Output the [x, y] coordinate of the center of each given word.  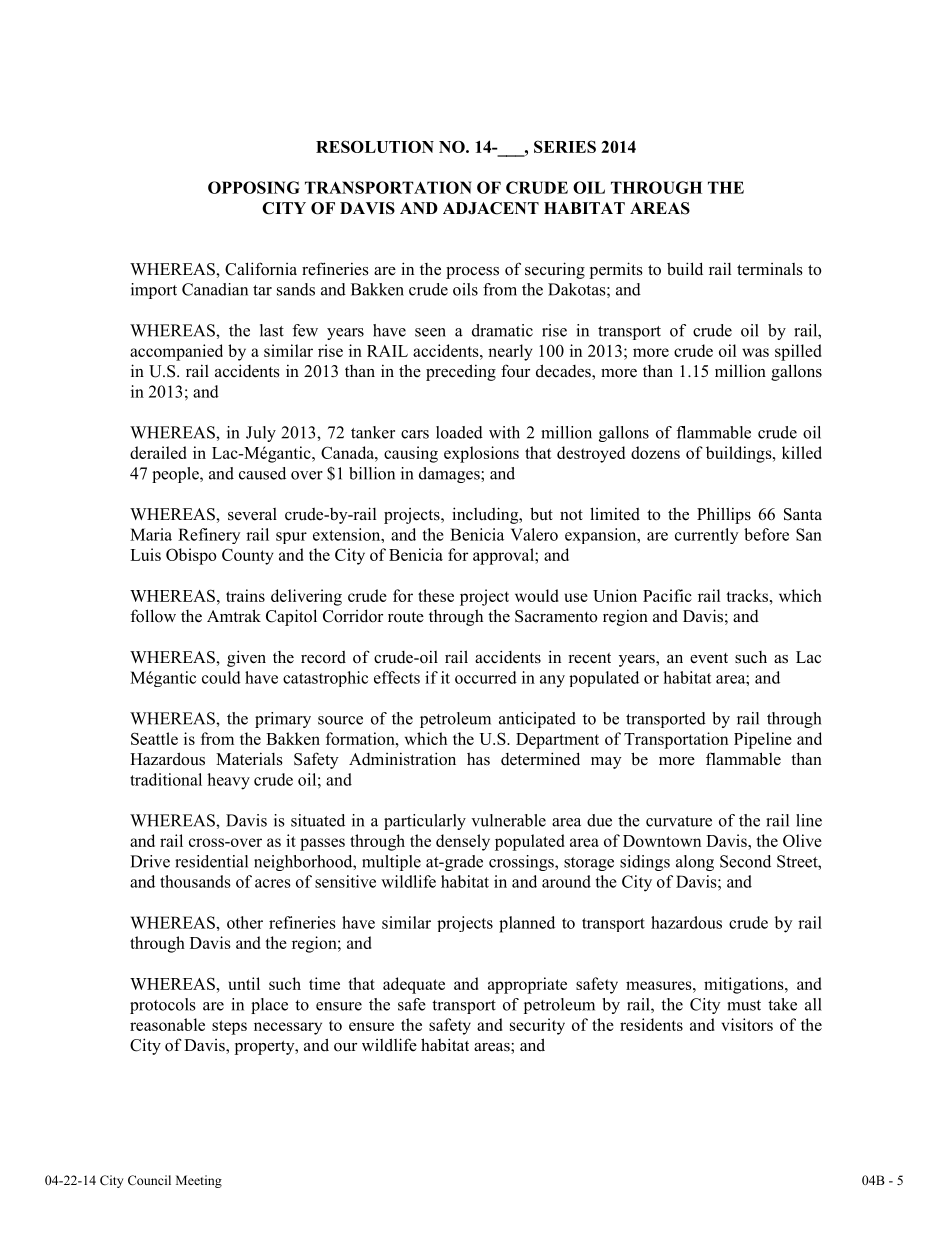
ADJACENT [491, 208]
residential [211, 861]
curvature [679, 821]
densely [463, 842]
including [486, 515]
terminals [770, 269]
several [252, 514]
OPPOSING [254, 187]
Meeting [199, 1181]
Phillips [724, 515]
